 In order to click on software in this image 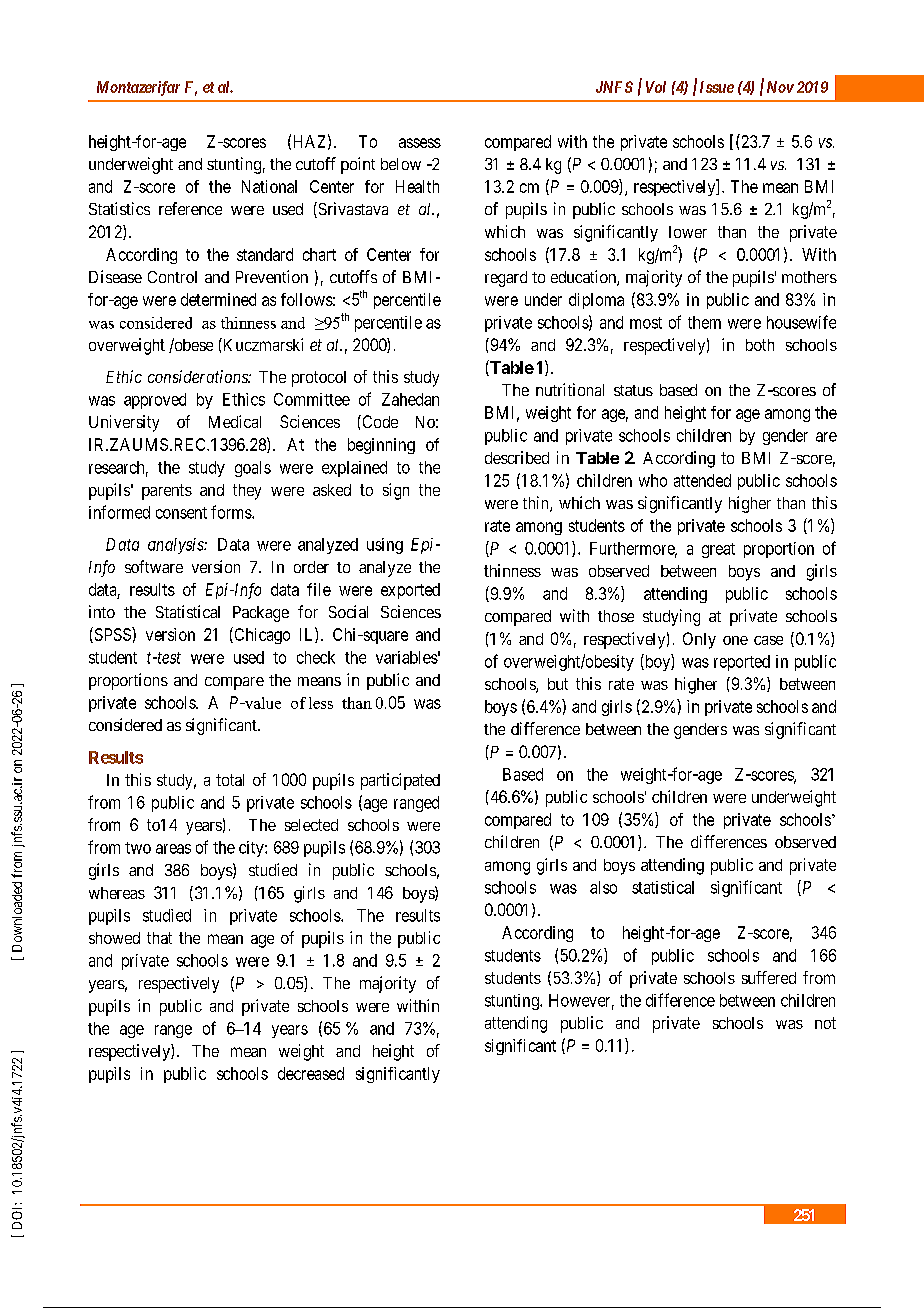, I will do `click(154, 566)`.
